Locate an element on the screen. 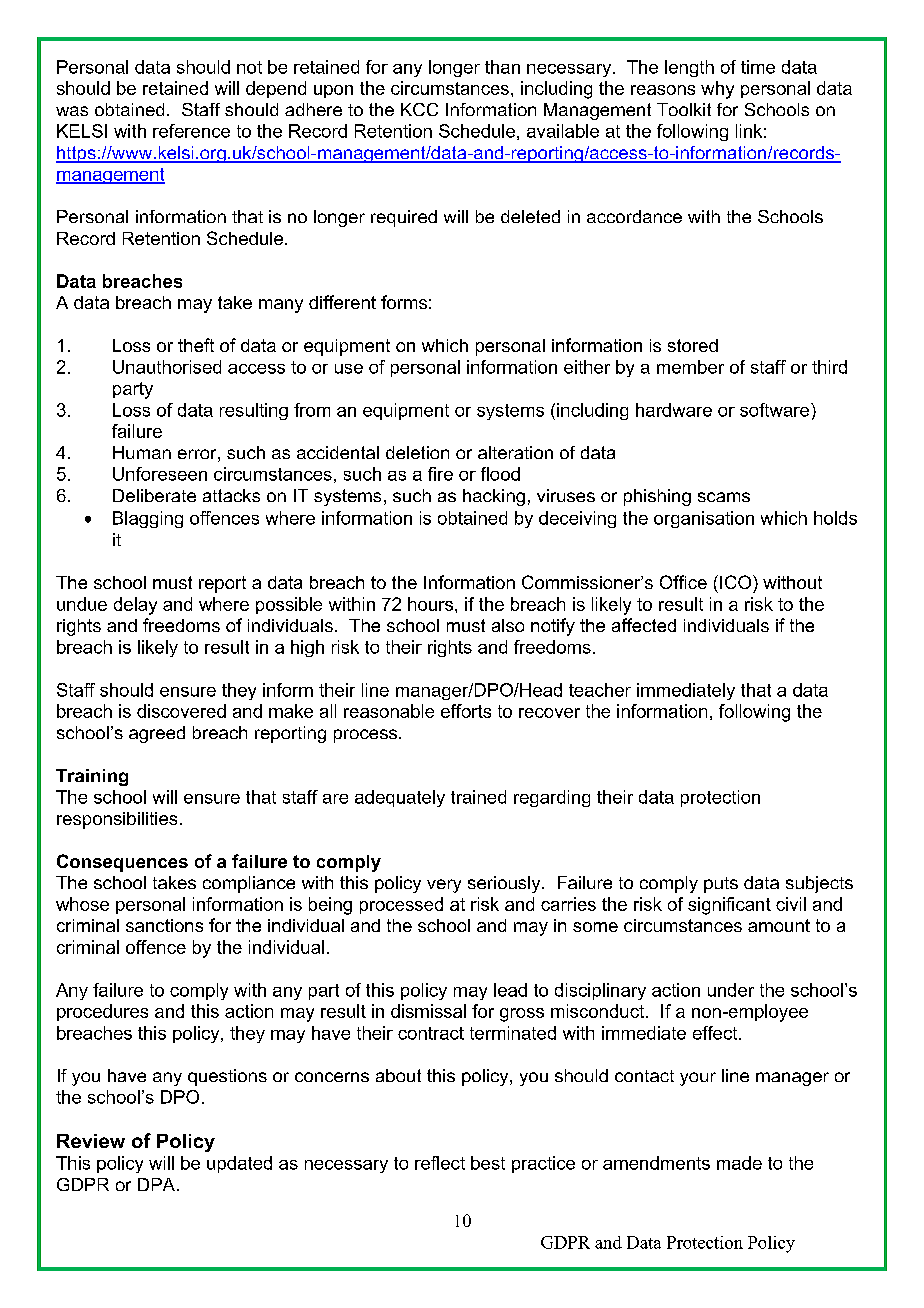 This screenshot has width=924, height=1308. Human is located at coordinates (142, 452).
